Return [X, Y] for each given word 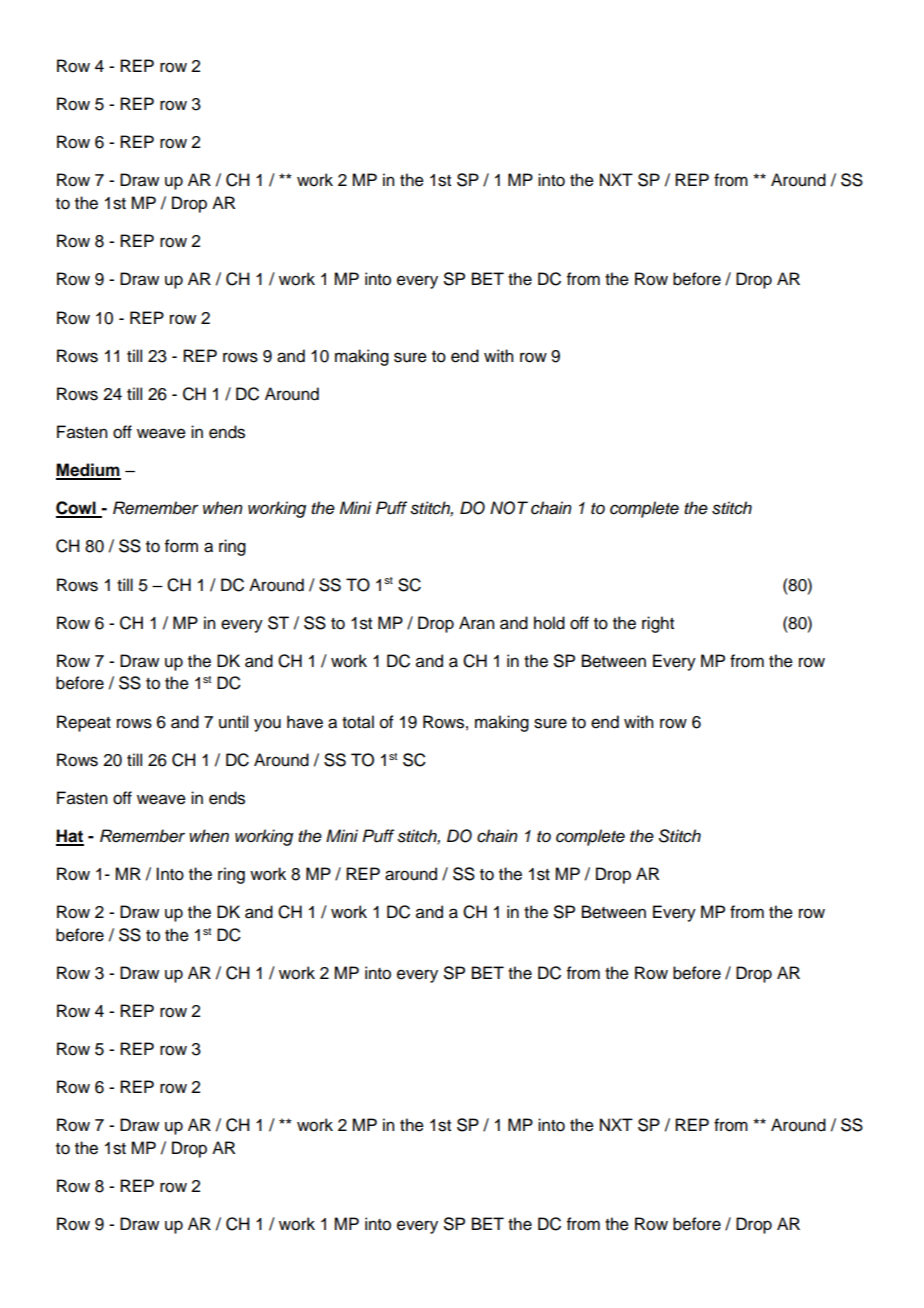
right [658, 624]
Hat [70, 837]
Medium [88, 471]
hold [549, 623]
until [233, 722]
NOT [509, 508]
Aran [476, 623]
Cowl [77, 509]
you [267, 725]
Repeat [84, 723]
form [181, 546]
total [358, 722]
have [305, 722]
